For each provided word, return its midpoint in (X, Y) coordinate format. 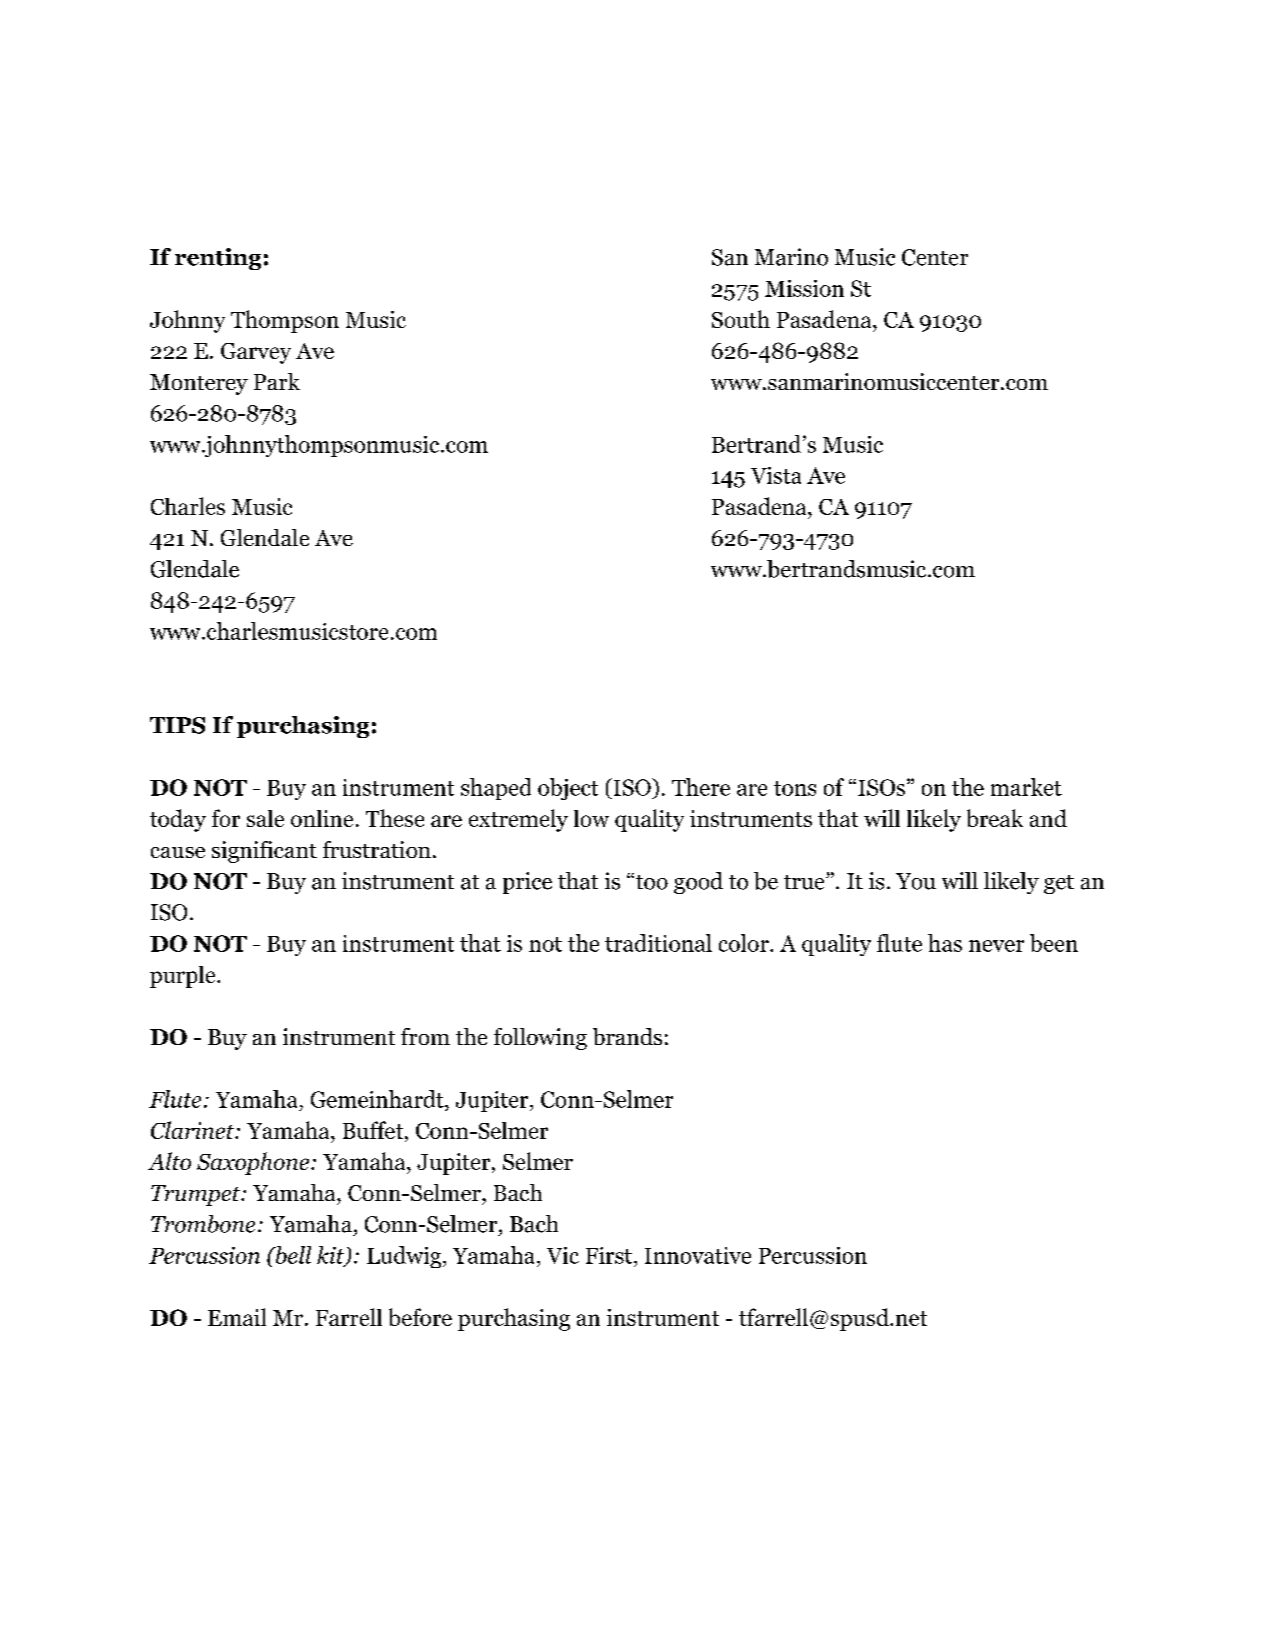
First (609, 1255)
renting (218, 259)
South (741, 319)
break (995, 818)
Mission (804, 288)
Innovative (698, 1255)
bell (292, 1255)
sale (265, 818)
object (568, 789)
